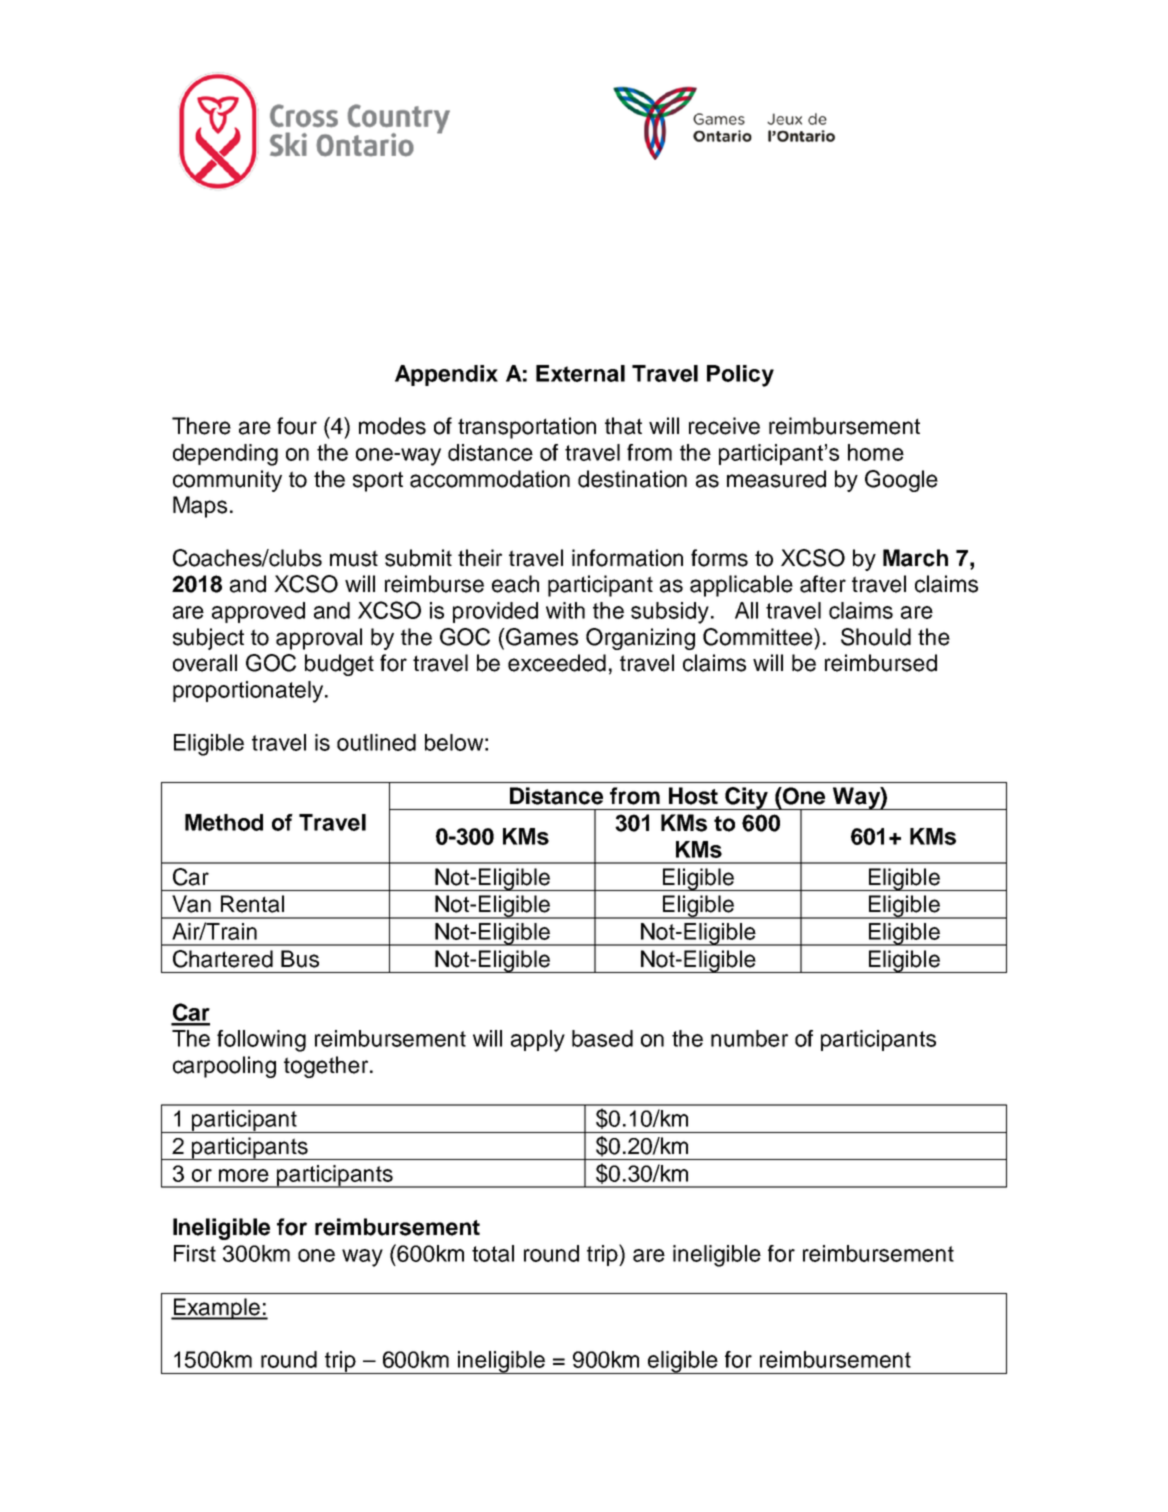 The image size is (1168, 1512). What do you see at coordinates (580, 373) in the screenshot?
I see `External` at bounding box center [580, 373].
